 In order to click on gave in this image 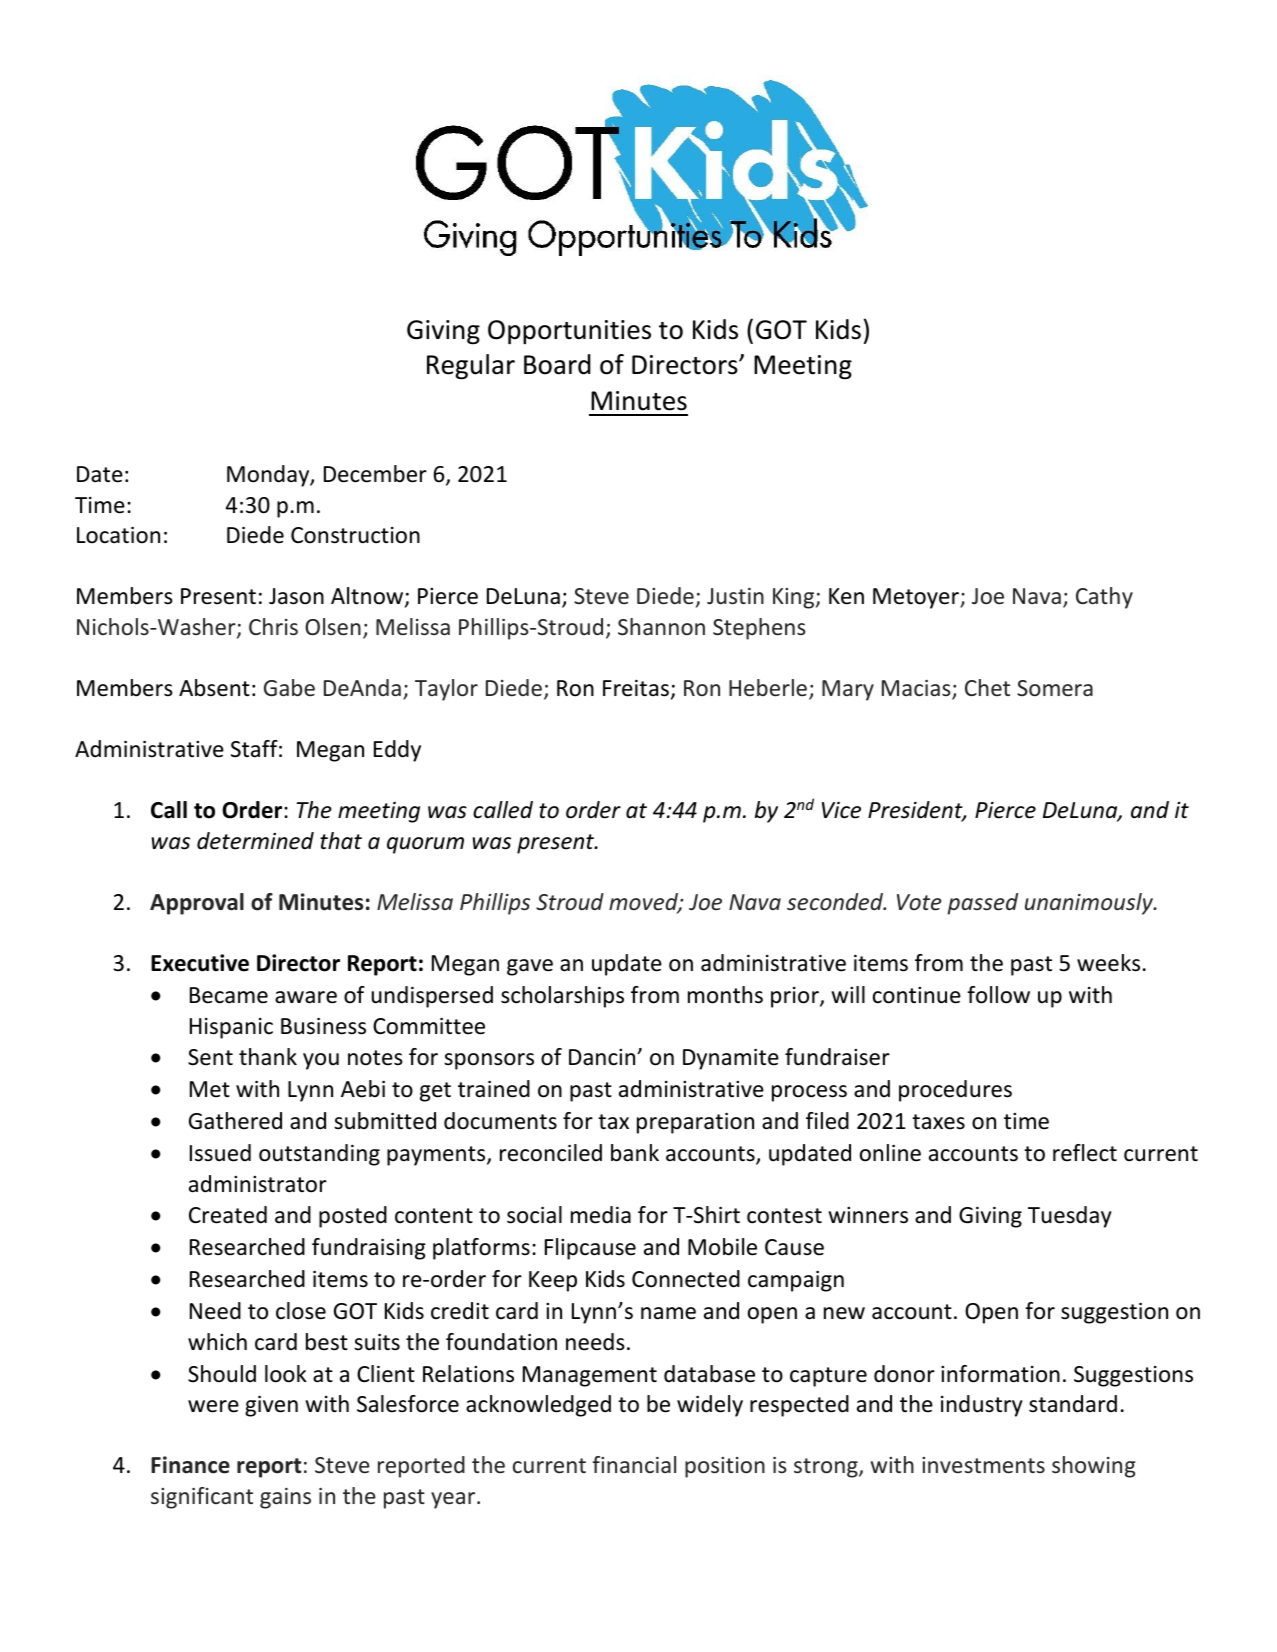, I will do `click(530, 967)`.
